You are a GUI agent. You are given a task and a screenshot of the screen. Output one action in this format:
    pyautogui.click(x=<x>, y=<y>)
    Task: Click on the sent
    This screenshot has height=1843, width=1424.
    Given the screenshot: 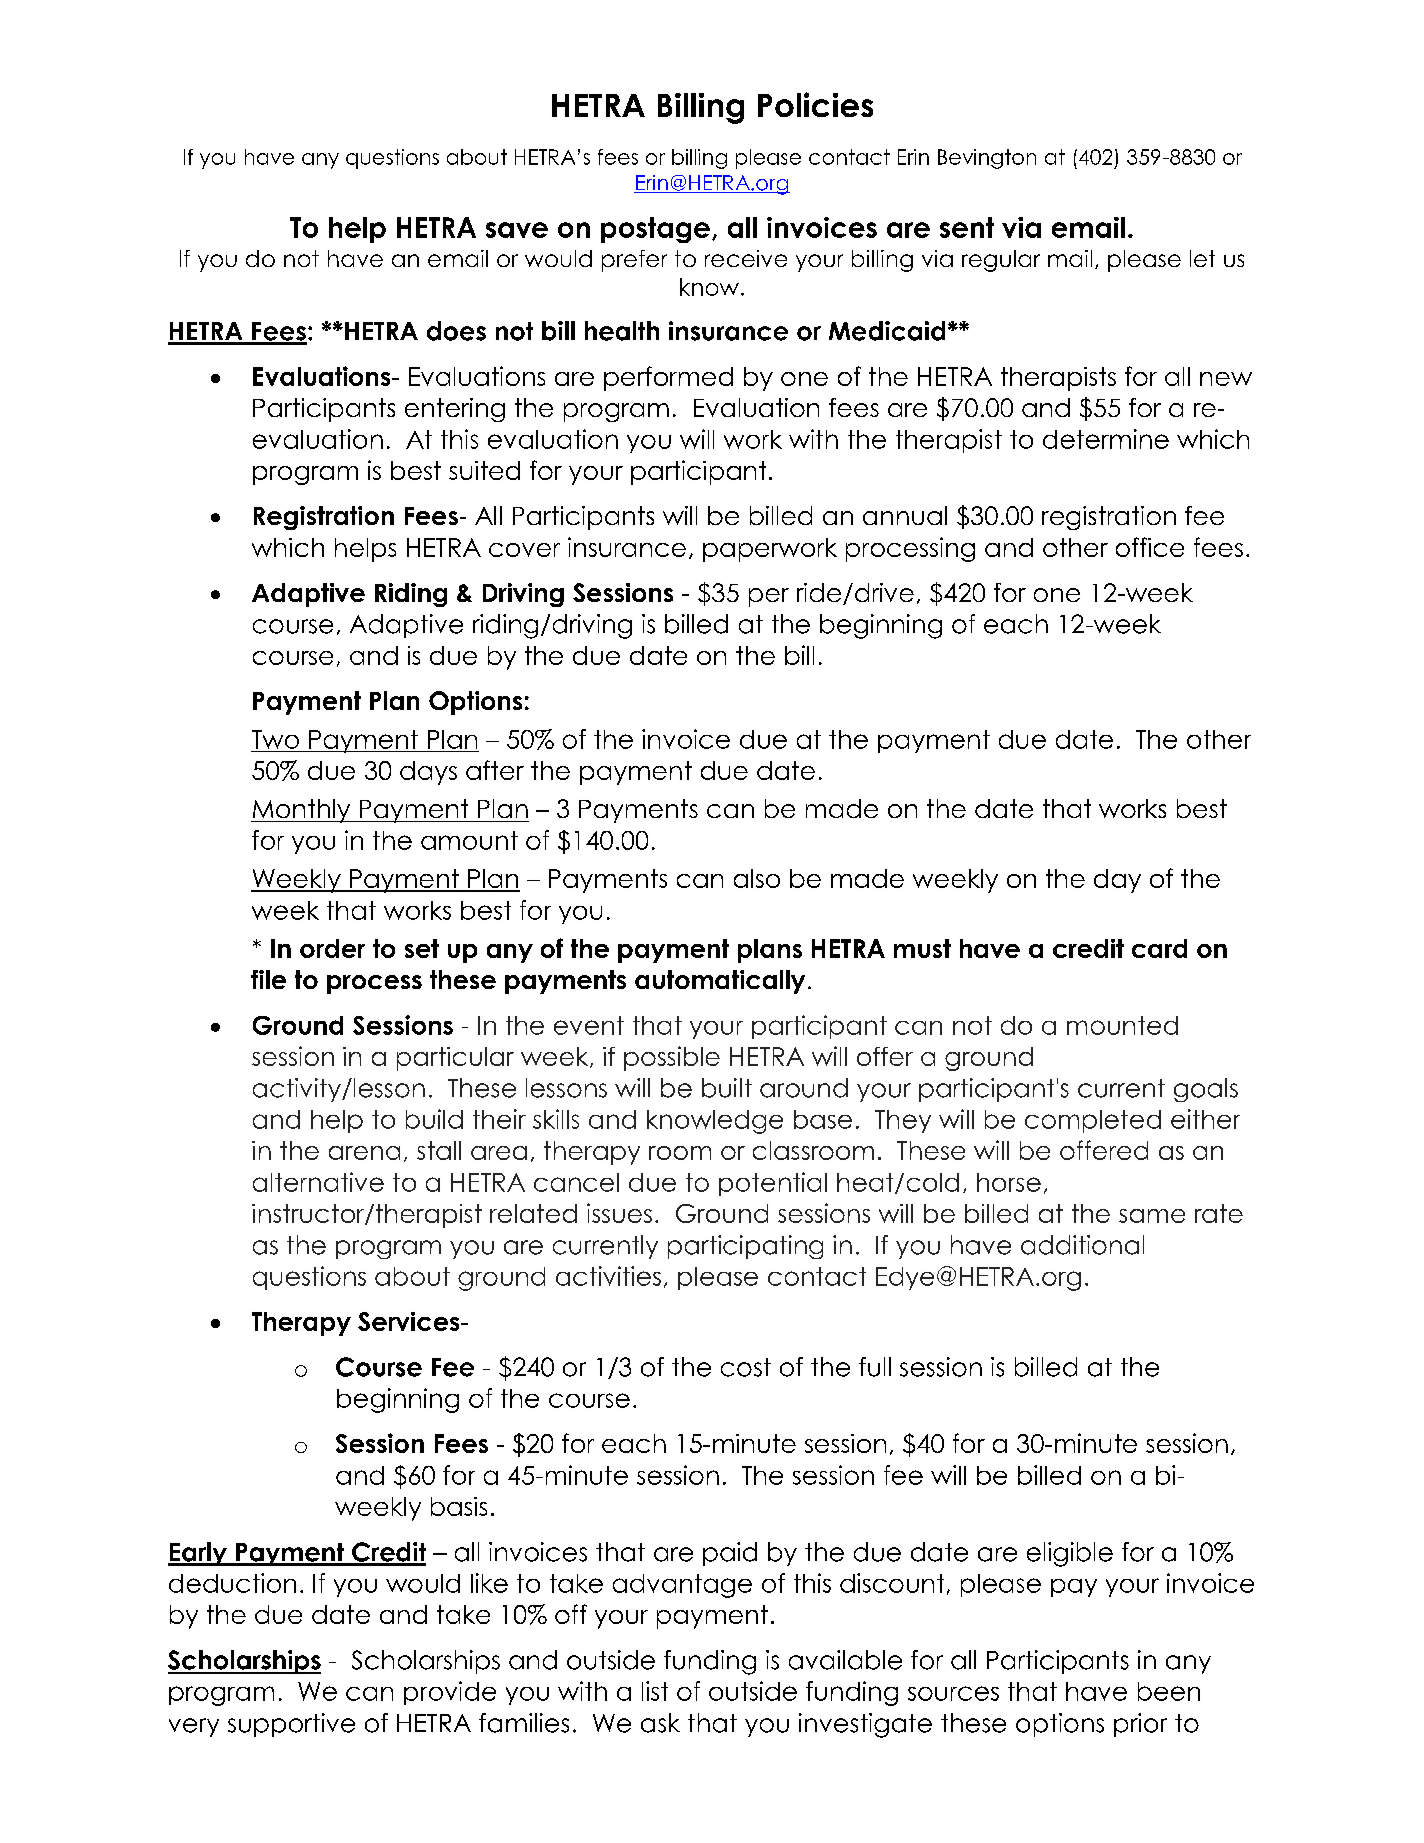 What is the action you would take?
    pyautogui.click(x=967, y=227)
